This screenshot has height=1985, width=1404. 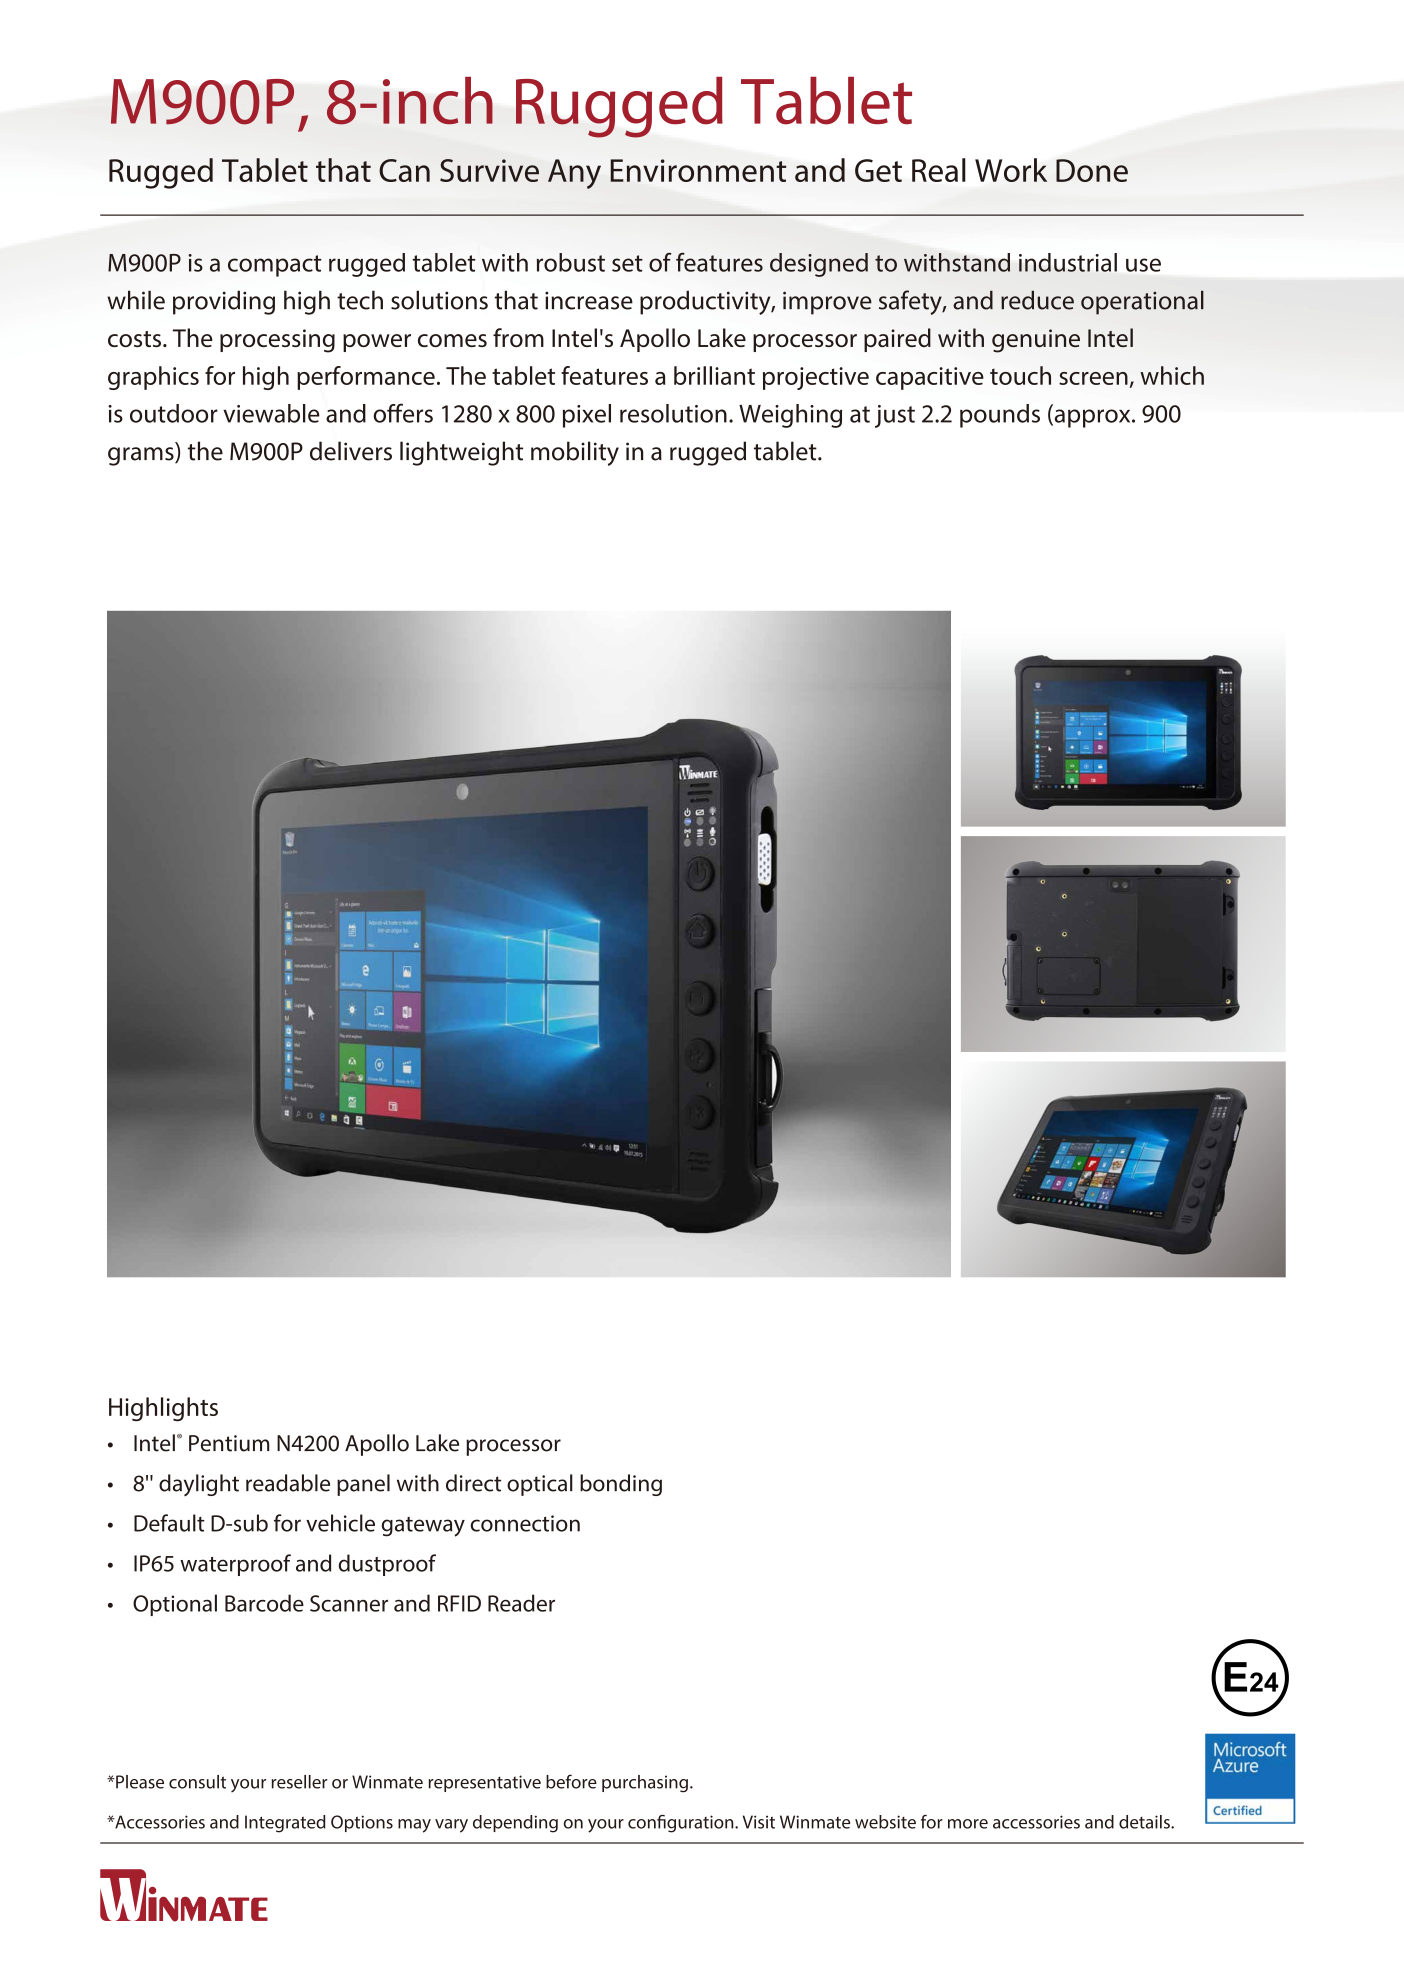 What do you see at coordinates (299, 1782) in the screenshot?
I see `reseller` at bounding box center [299, 1782].
